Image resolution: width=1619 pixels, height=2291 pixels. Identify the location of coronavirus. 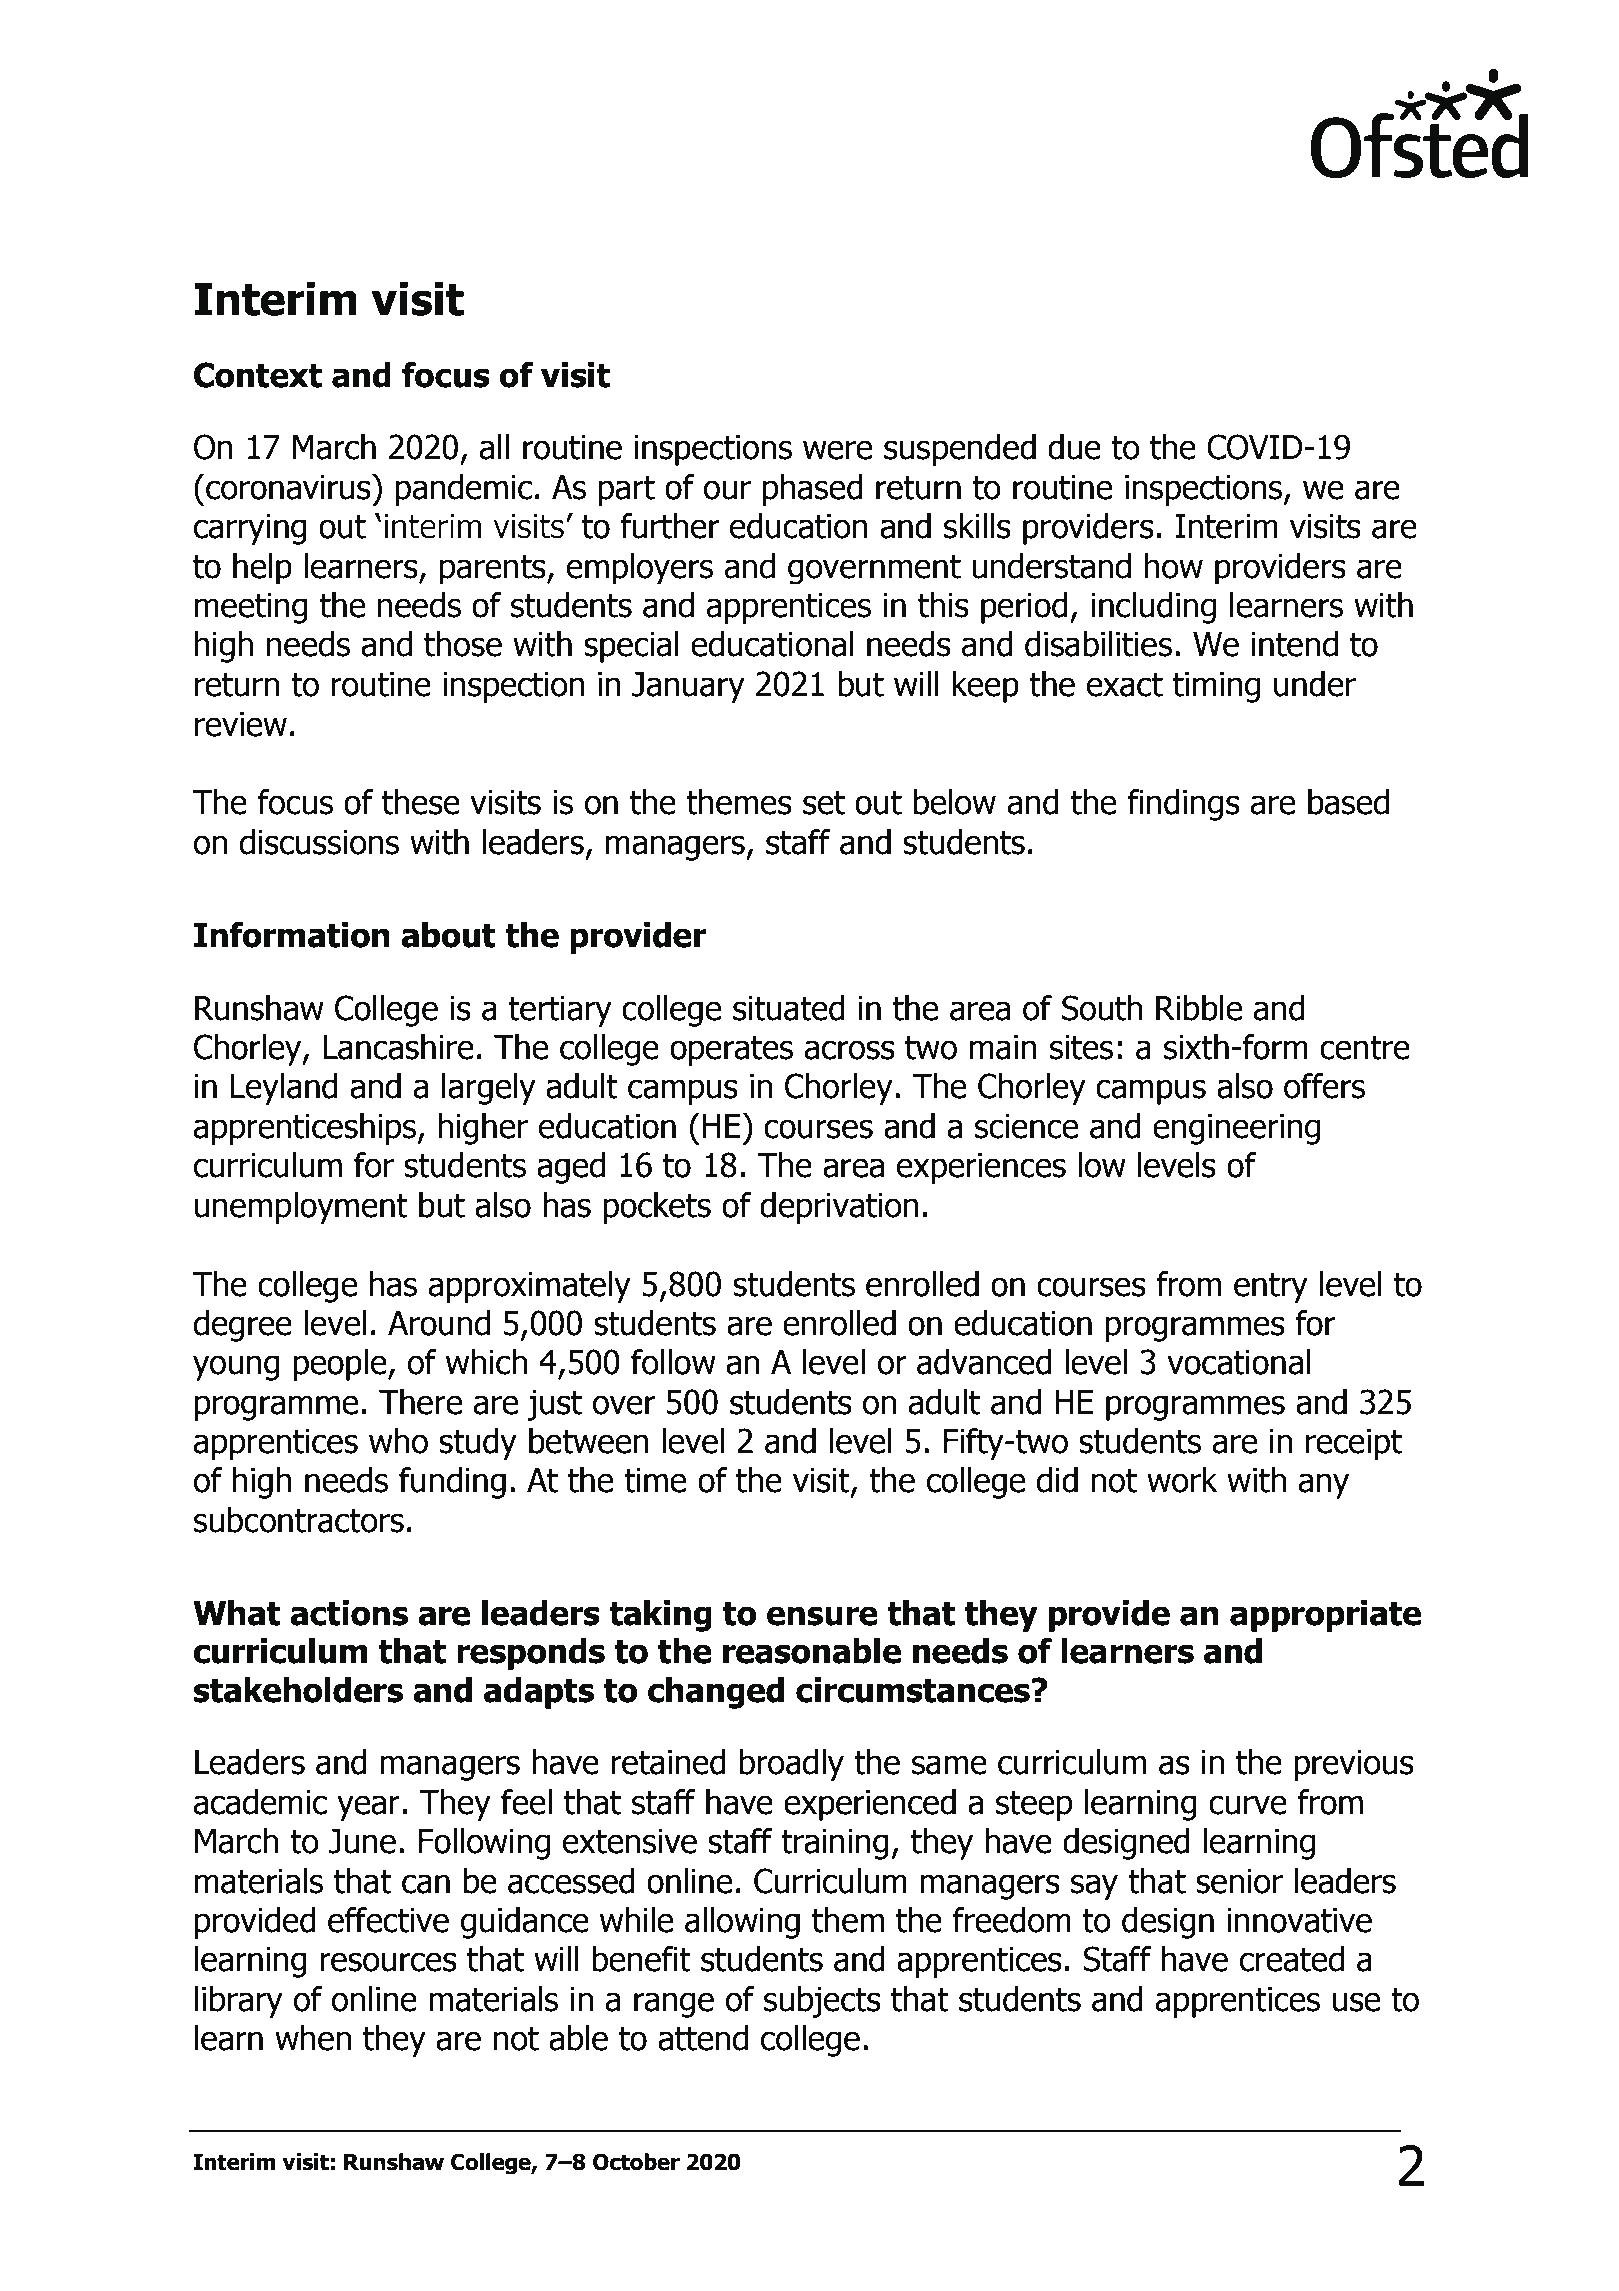
(289, 487).
